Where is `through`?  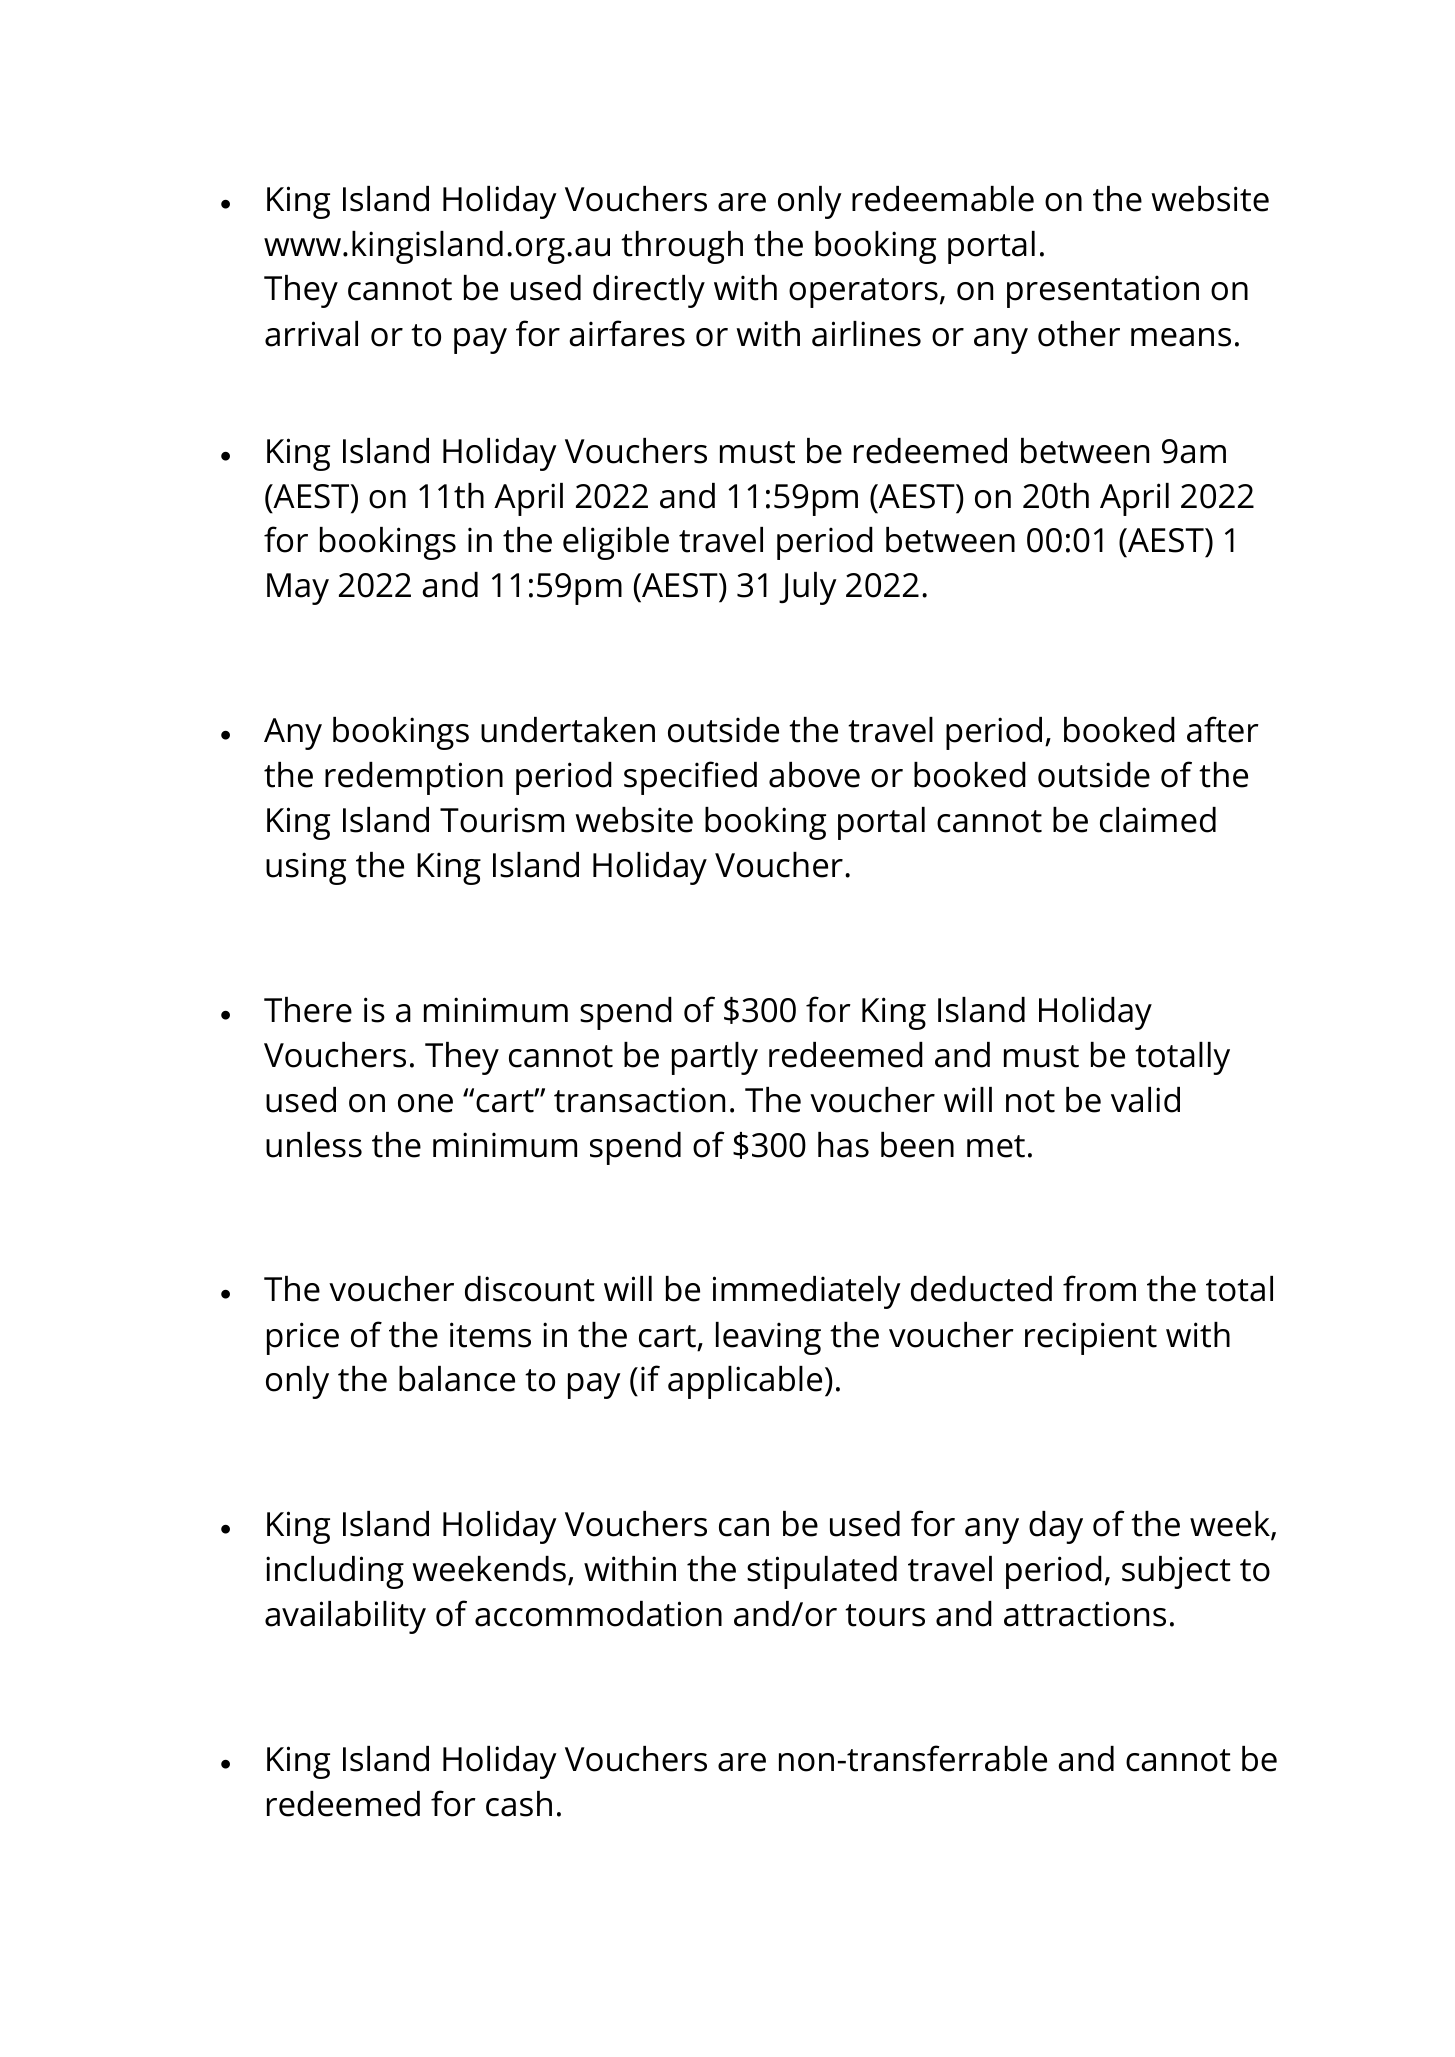
through is located at coordinates (682, 247).
